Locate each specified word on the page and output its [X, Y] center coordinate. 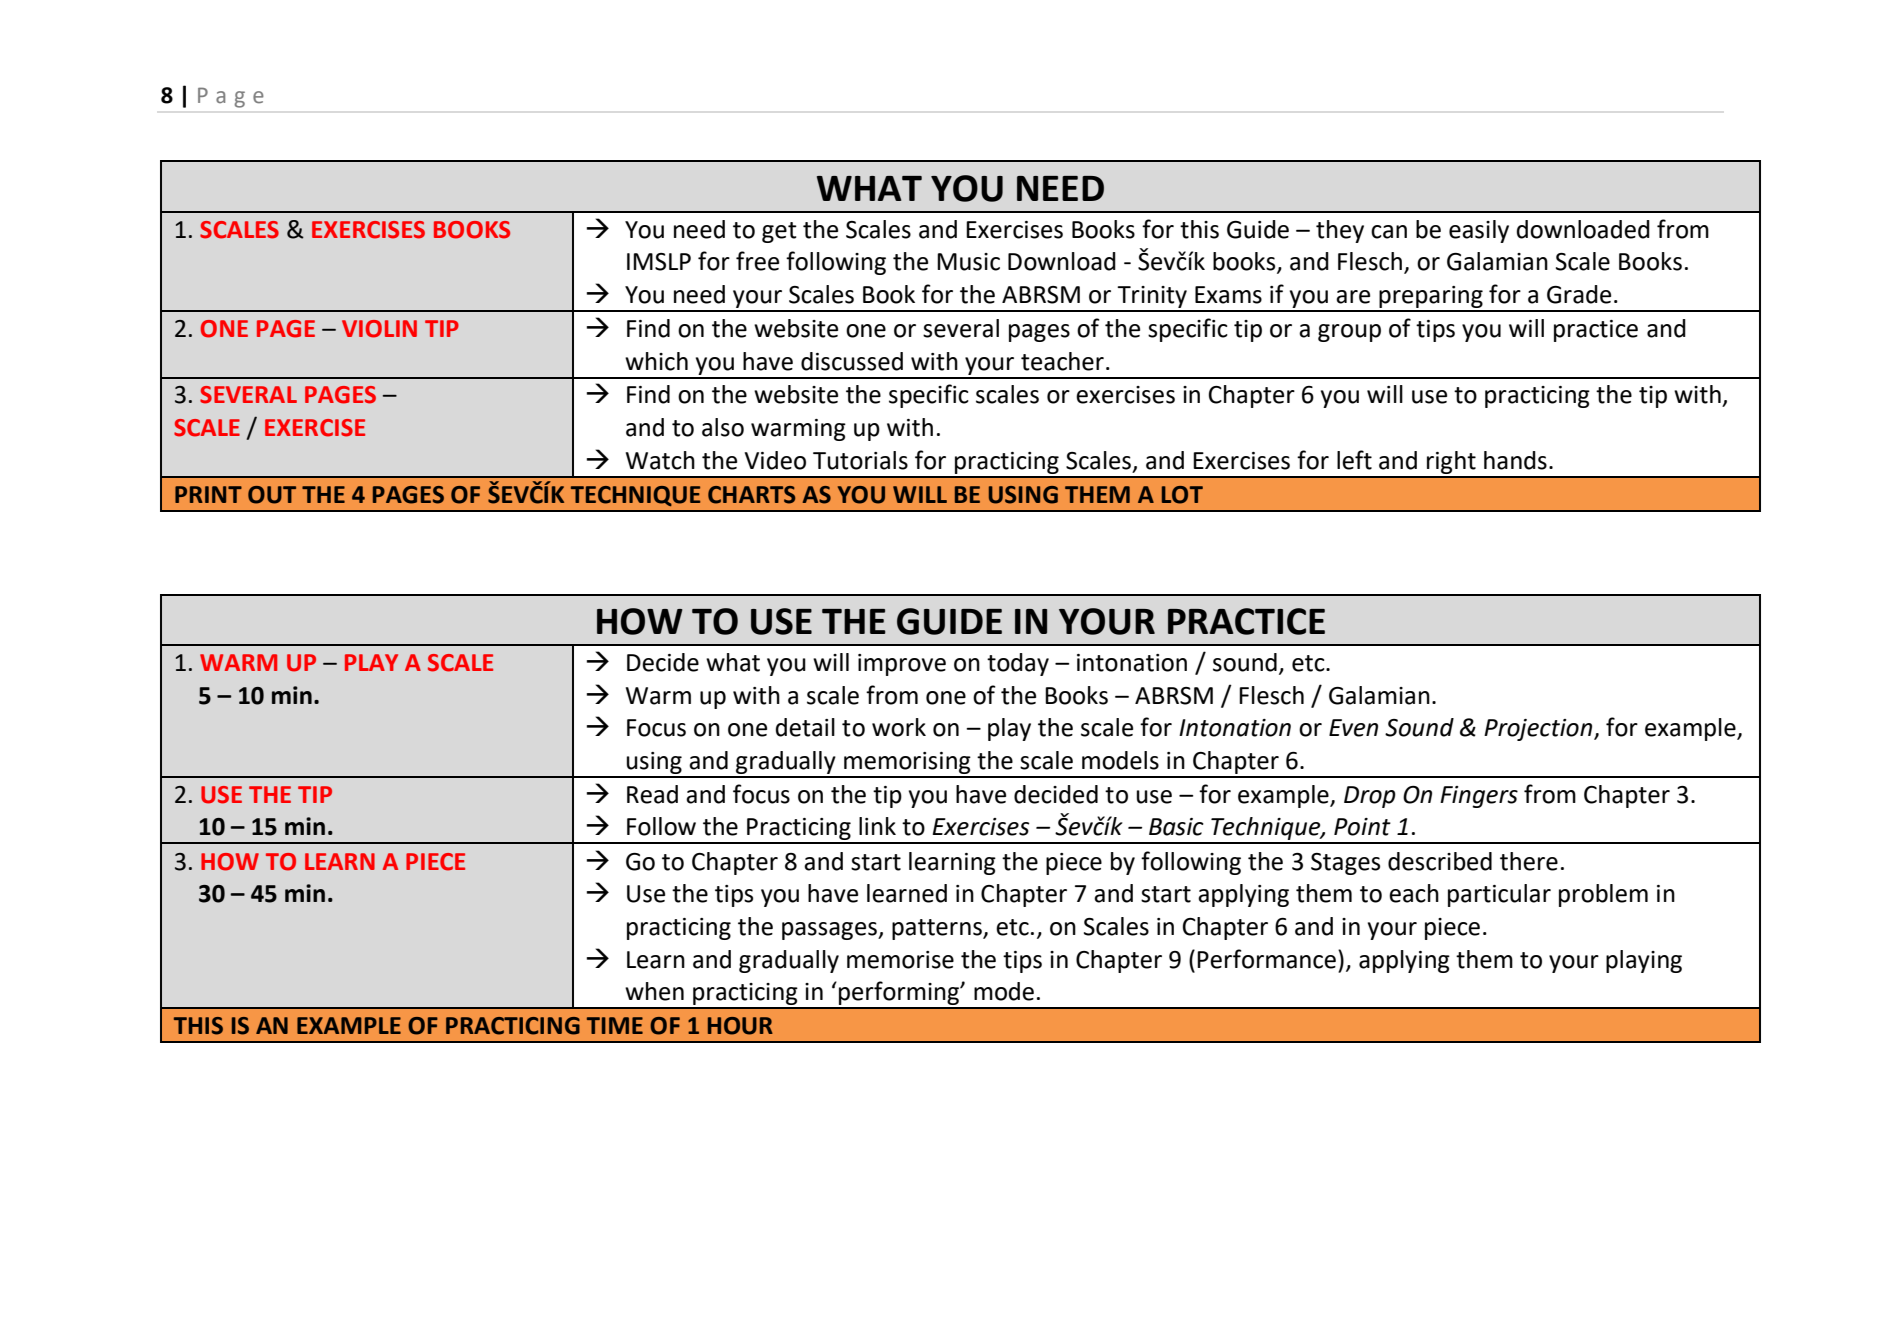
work [899, 727]
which [656, 361]
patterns [938, 929]
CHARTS [751, 495]
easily [1479, 231]
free [757, 261]
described [1440, 861]
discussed [852, 361]
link [877, 826]
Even [1353, 728]
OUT [272, 495]
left [1354, 460]
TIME [615, 1025]
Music [968, 262]
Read [652, 794]
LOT [1182, 495]
